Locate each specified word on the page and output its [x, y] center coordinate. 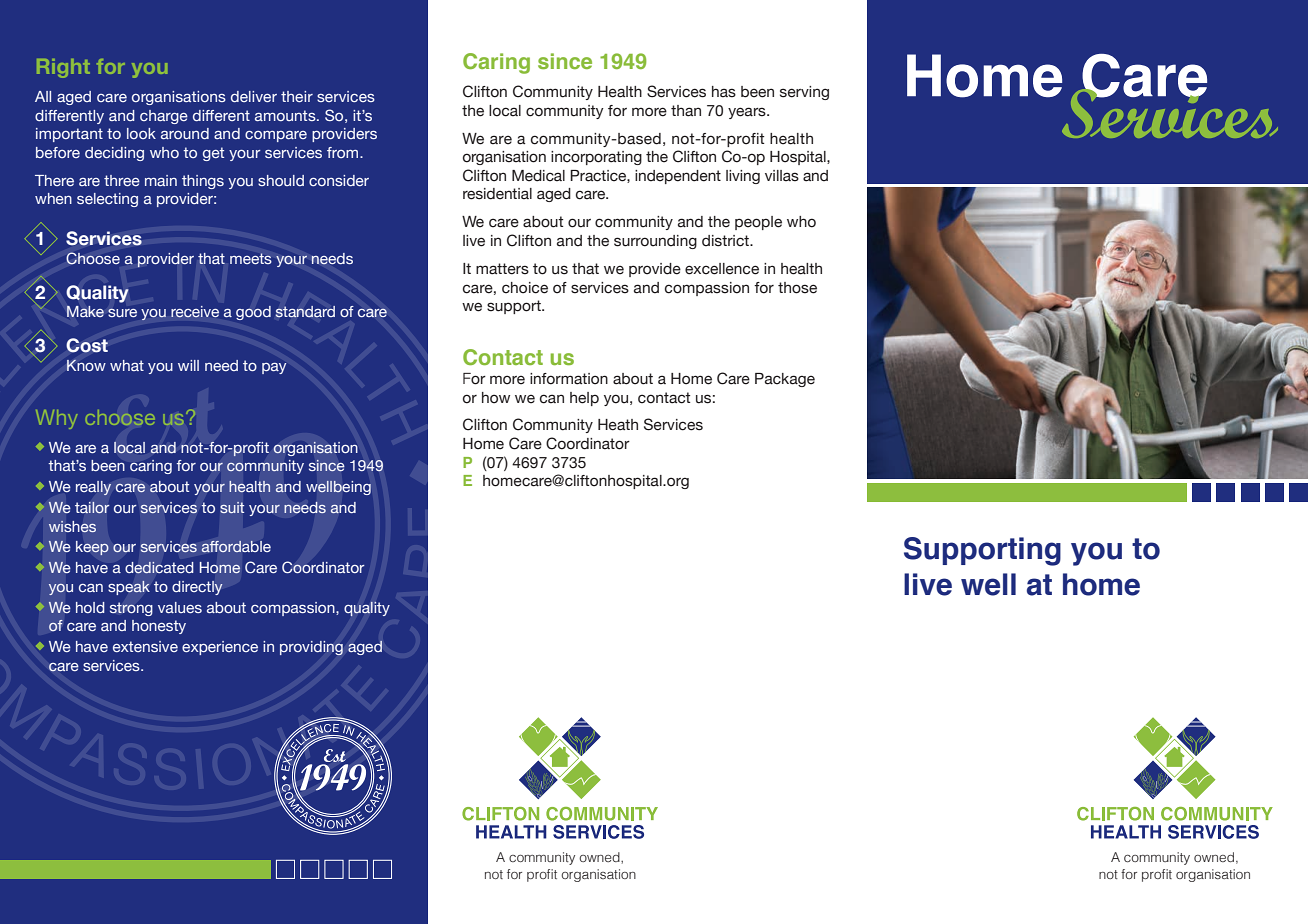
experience [220, 648]
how [496, 398]
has [724, 92]
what [127, 365]
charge [164, 117]
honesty [159, 627]
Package [785, 380]
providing [311, 648]
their [297, 96]
